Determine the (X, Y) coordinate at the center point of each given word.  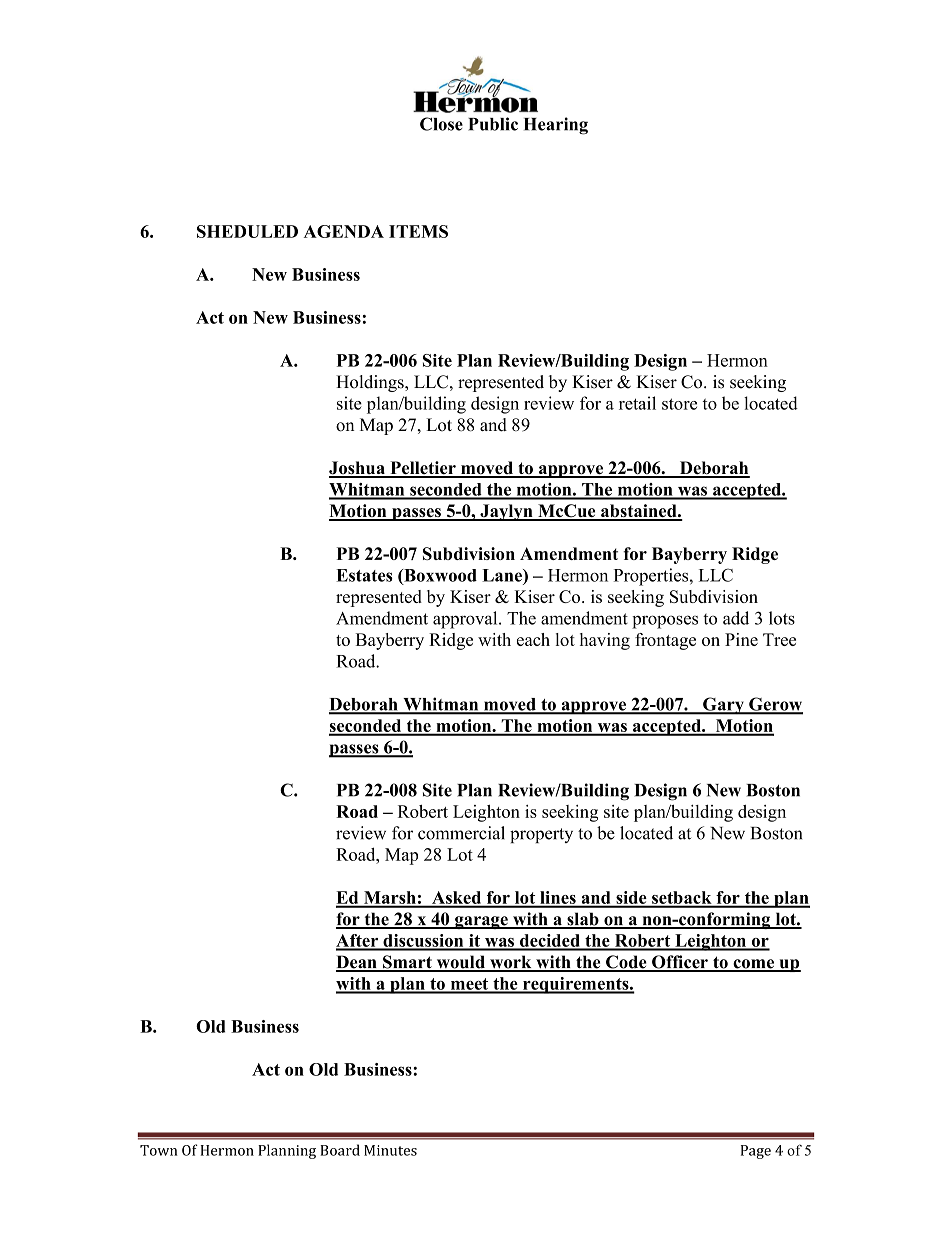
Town (158, 1150)
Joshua (358, 469)
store (679, 404)
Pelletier (423, 469)
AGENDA (344, 231)
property (541, 835)
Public (493, 124)
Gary (723, 706)
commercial (461, 833)
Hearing (556, 126)
